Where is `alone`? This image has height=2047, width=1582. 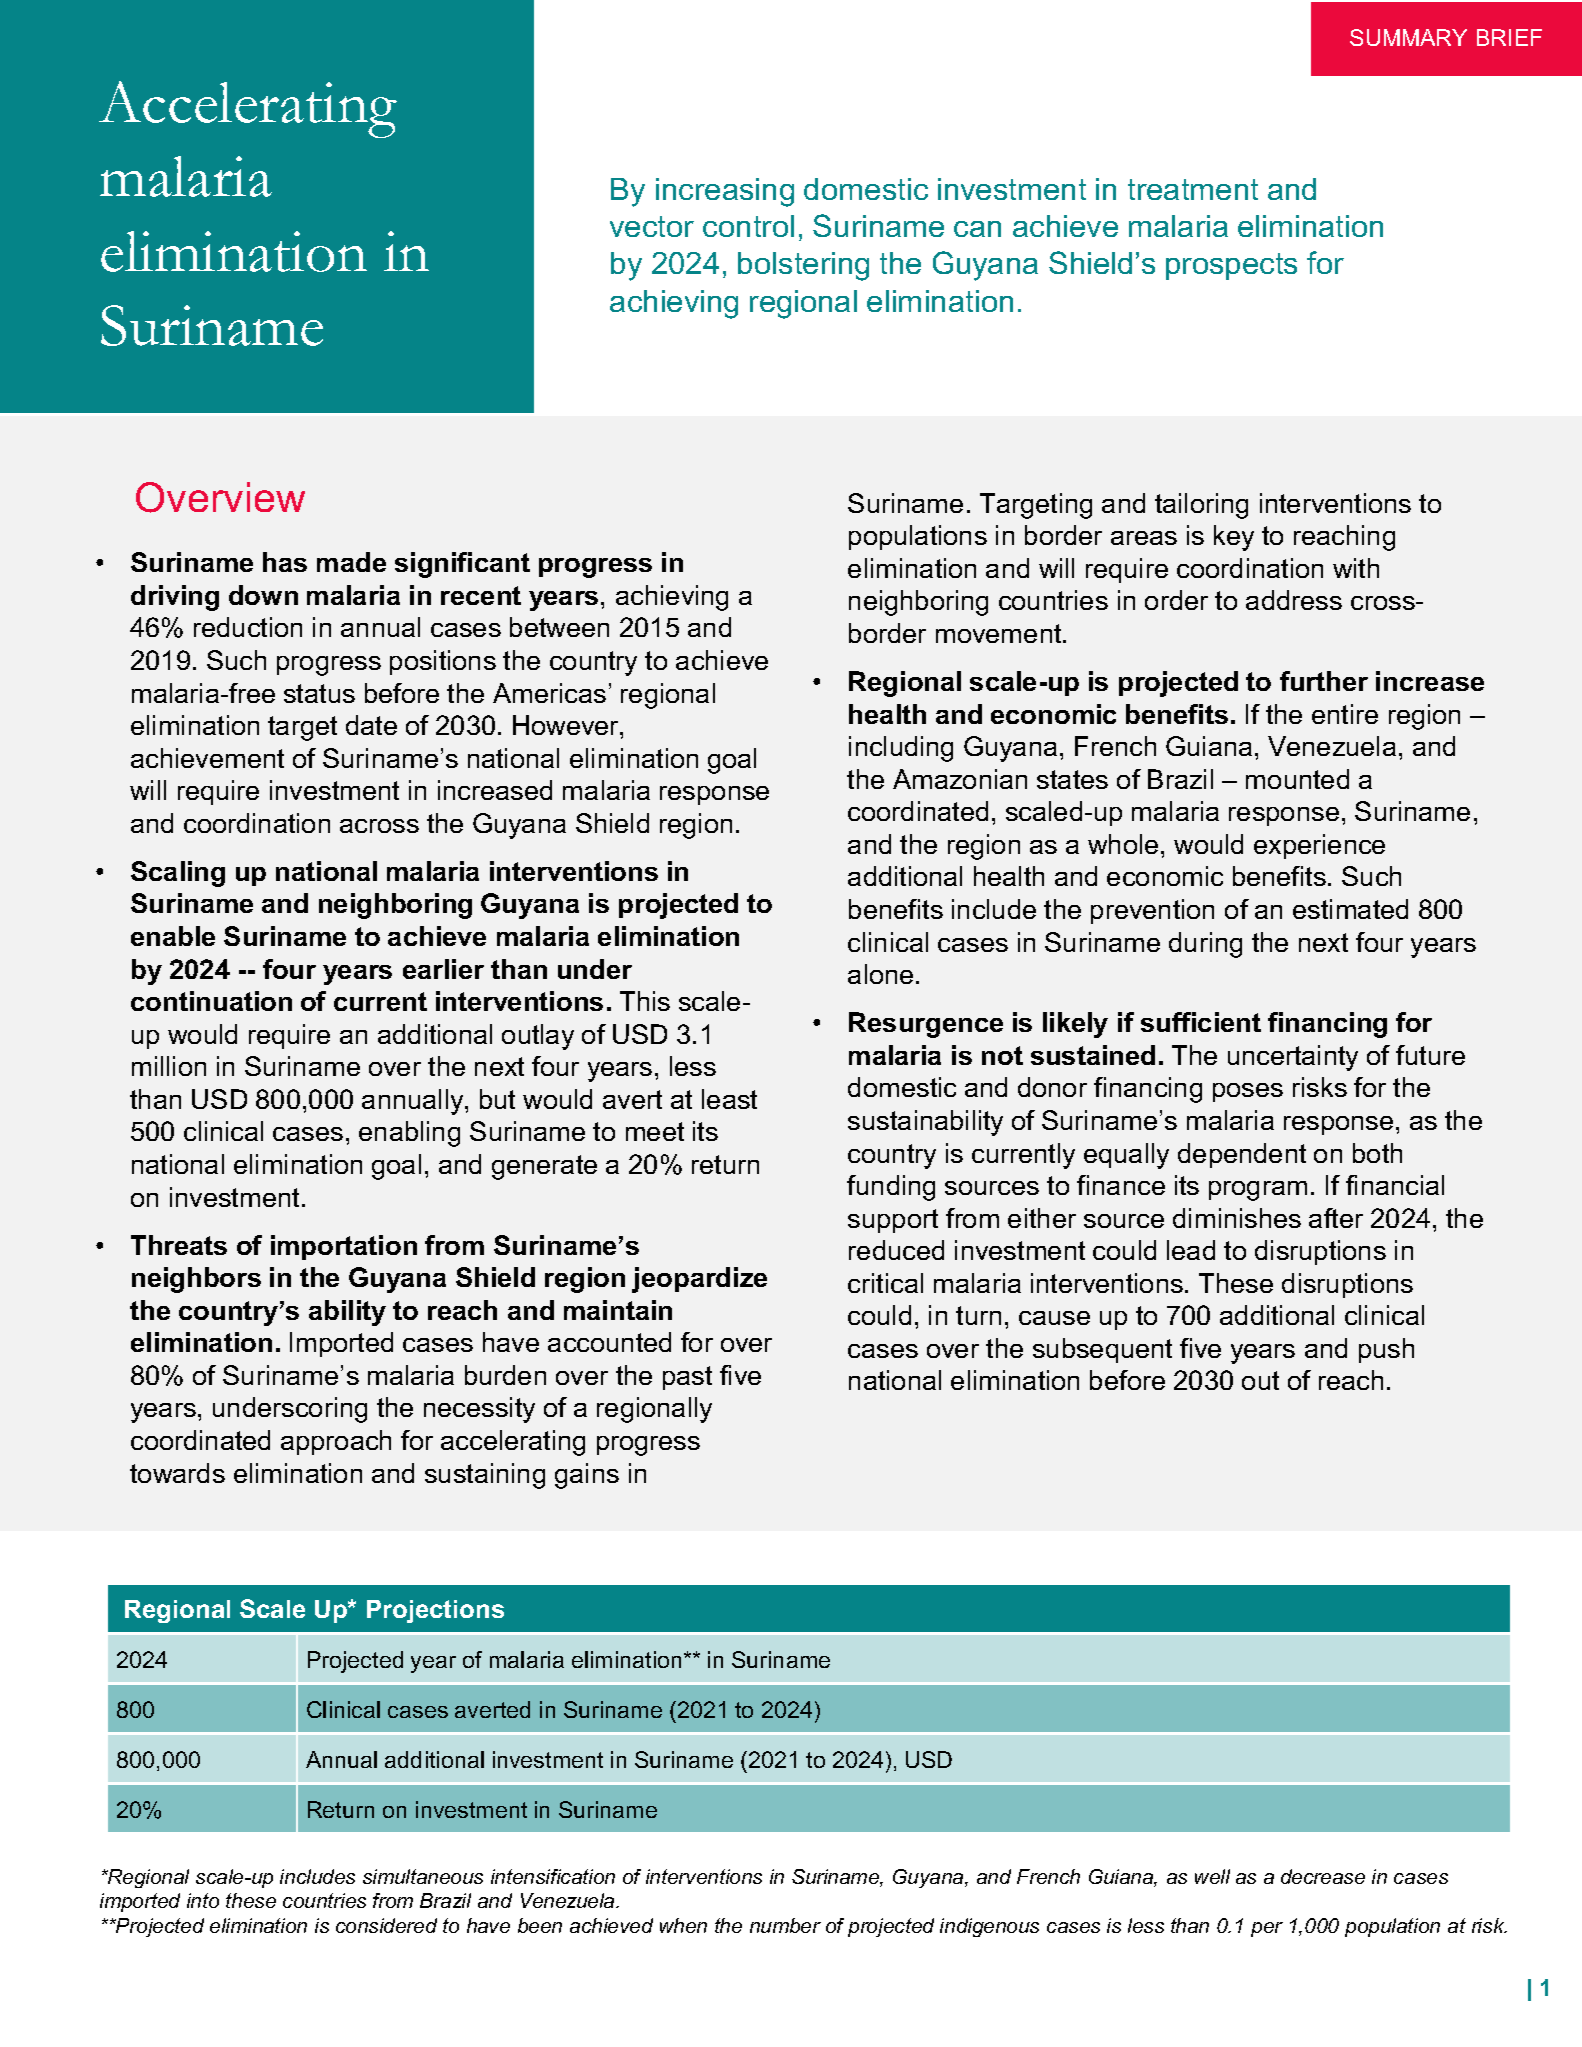
alone is located at coordinates (880, 974).
